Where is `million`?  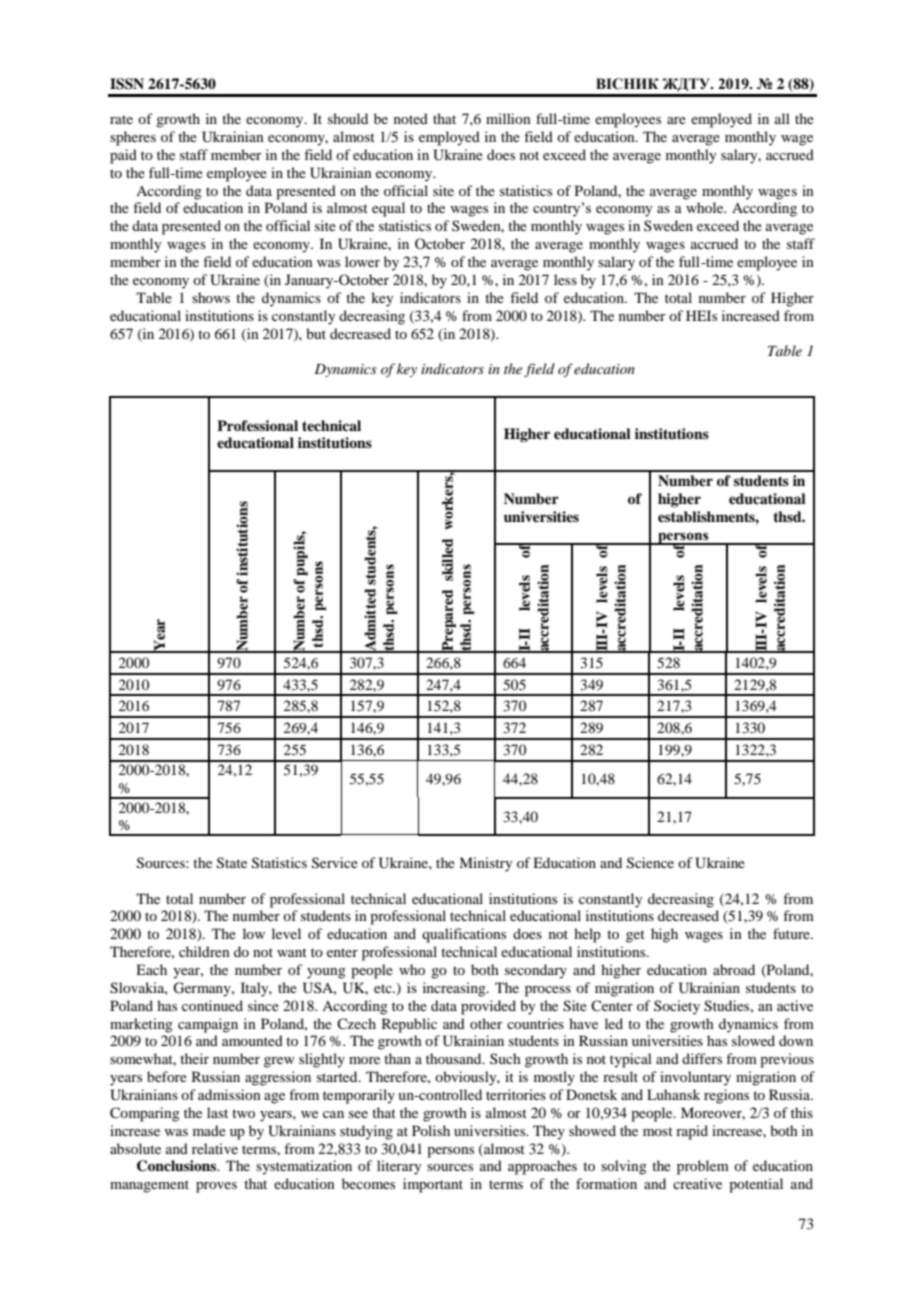
million is located at coordinates (508, 118).
